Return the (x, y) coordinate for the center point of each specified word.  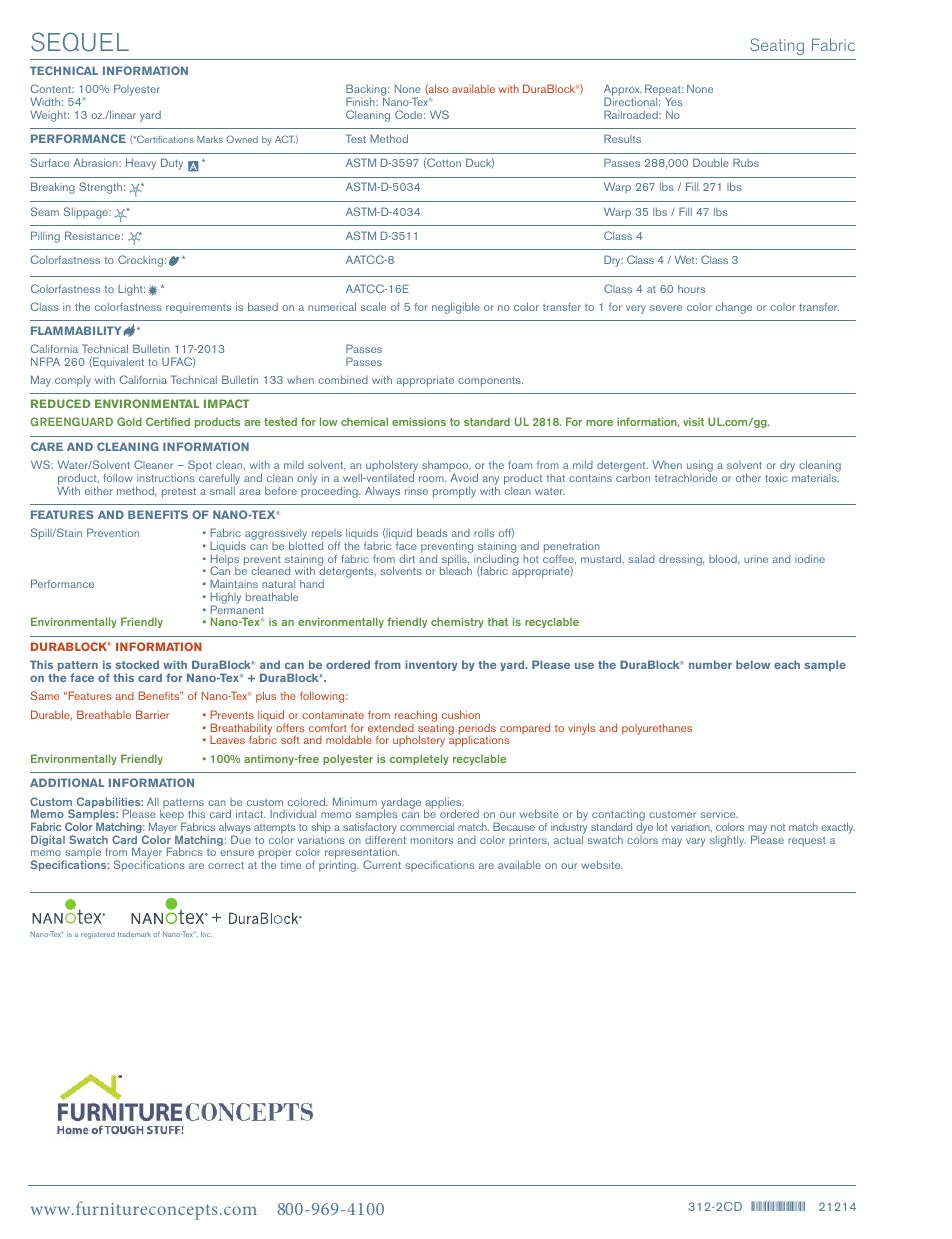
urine (756, 560)
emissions (419, 421)
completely (419, 759)
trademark (134, 934)
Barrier (152, 714)
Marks (210, 139)
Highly (226, 599)
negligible (456, 308)
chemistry (457, 622)
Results (622, 138)
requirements (198, 308)
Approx (623, 91)
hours (691, 289)
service (719, 815)
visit (693, 422)
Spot (200, 466)
